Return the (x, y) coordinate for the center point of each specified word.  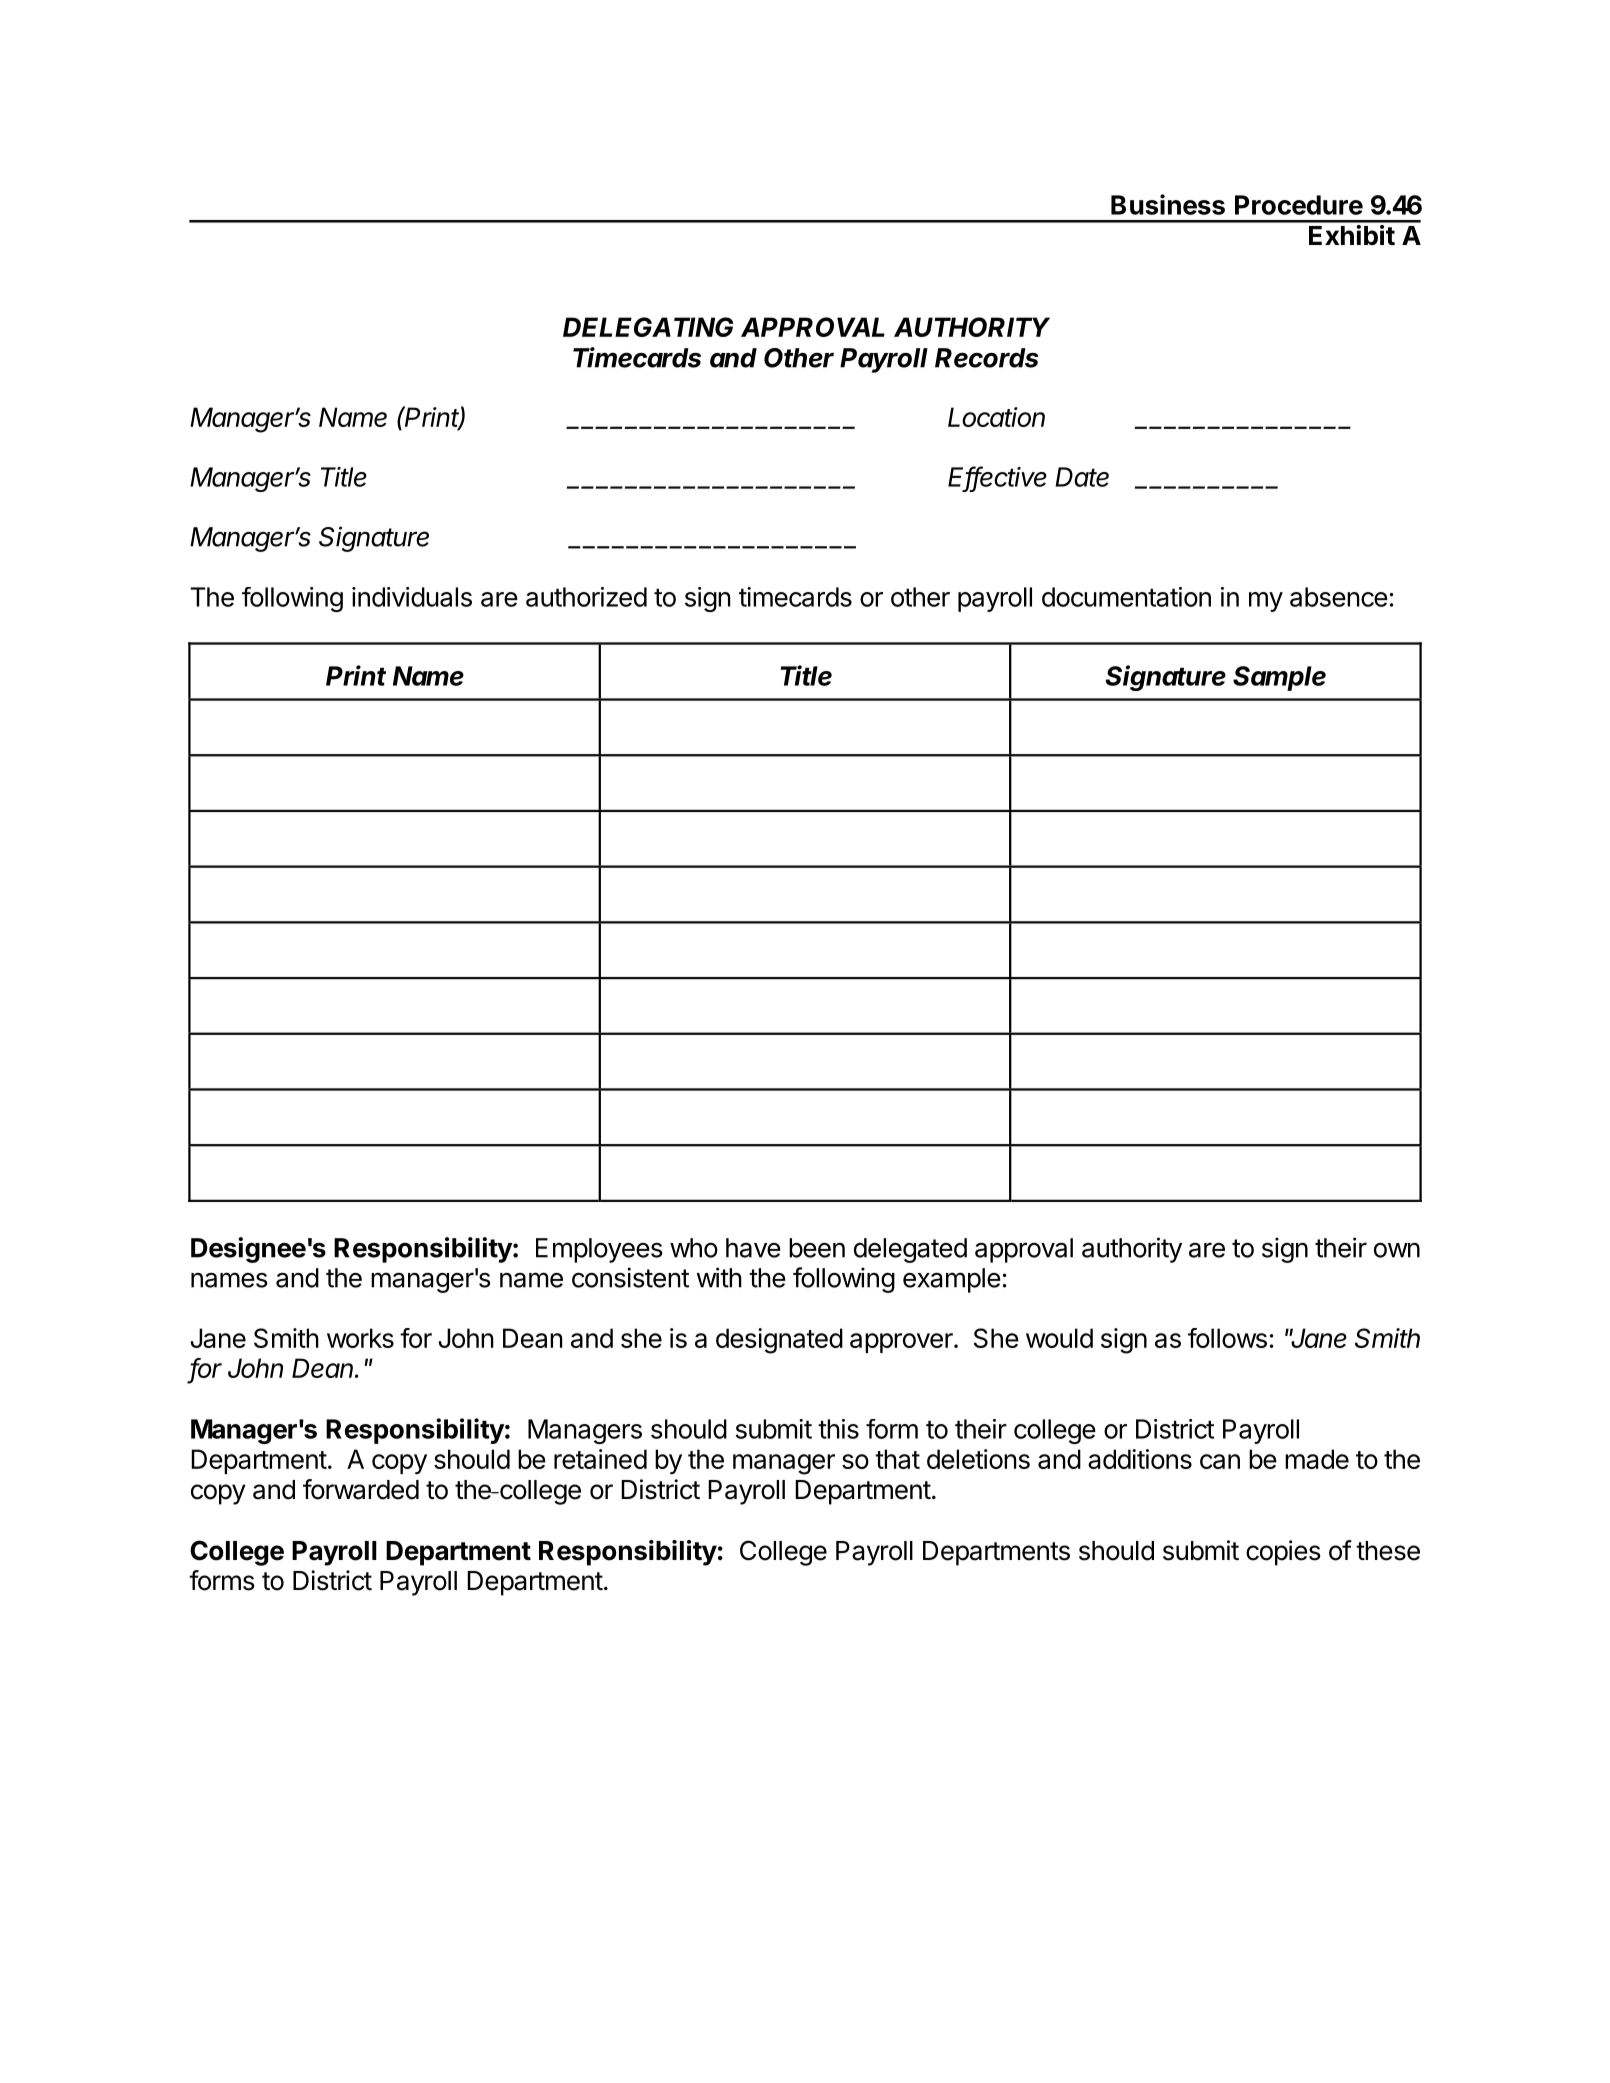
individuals (412, 597)
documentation (1126, 597)
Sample (1279, 678)
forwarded (361, 1489)
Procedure (1299, 205)
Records (987, 358)
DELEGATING (648, 327)
